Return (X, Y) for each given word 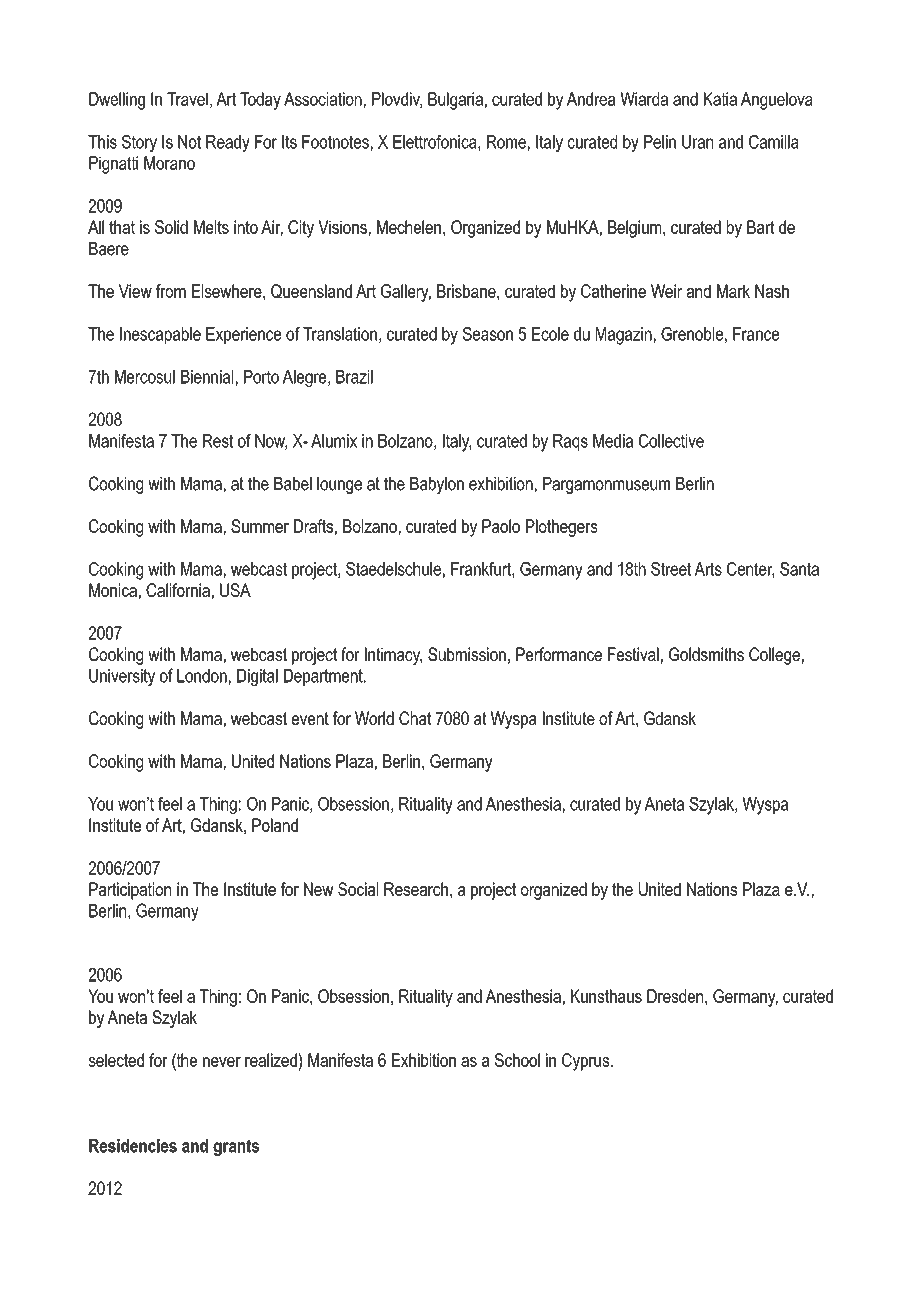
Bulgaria (455, 101)
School (517, 1060)
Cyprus (587, 1062)
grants (236, 1147)
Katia (720, 99)
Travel (187, 99)
